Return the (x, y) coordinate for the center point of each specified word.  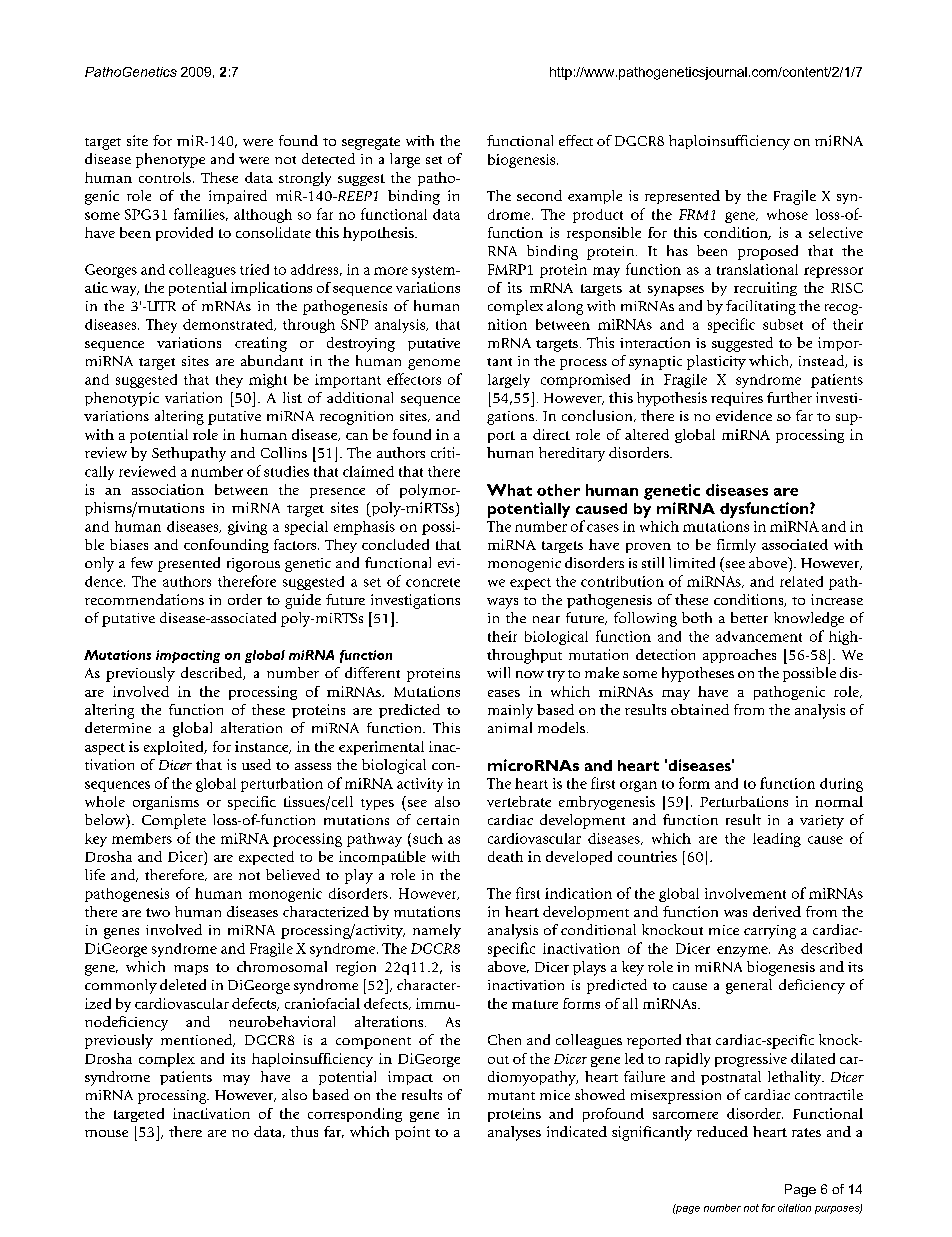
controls (165, 177)
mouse (106, 1133)
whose (787, 214)
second (539, 195)
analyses (514, 1133)
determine (118, 727)
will (498, 672)
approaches (739, 656)
